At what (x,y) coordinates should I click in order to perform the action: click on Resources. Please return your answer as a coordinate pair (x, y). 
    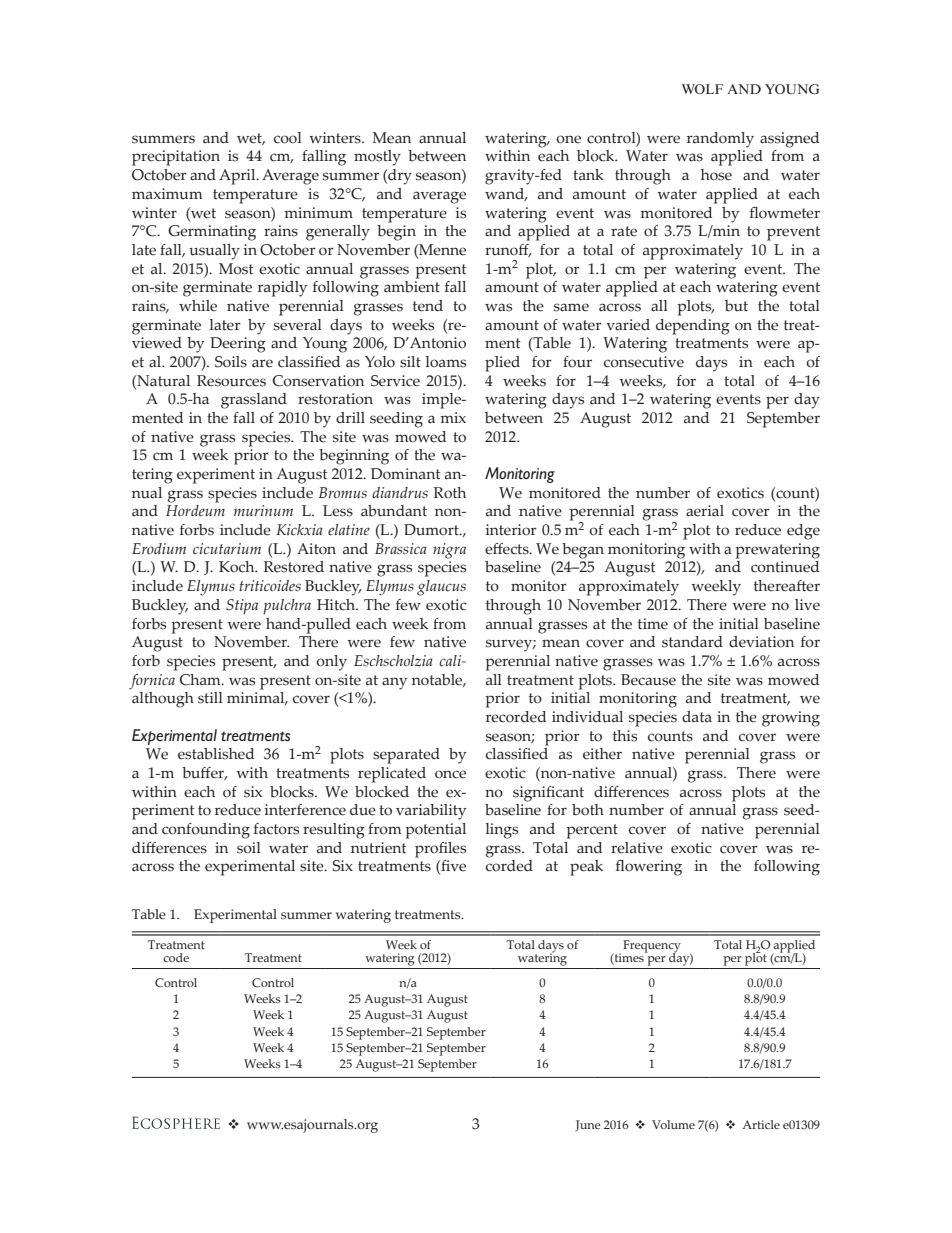
    Looking at the image, I should click on (231, 381).
